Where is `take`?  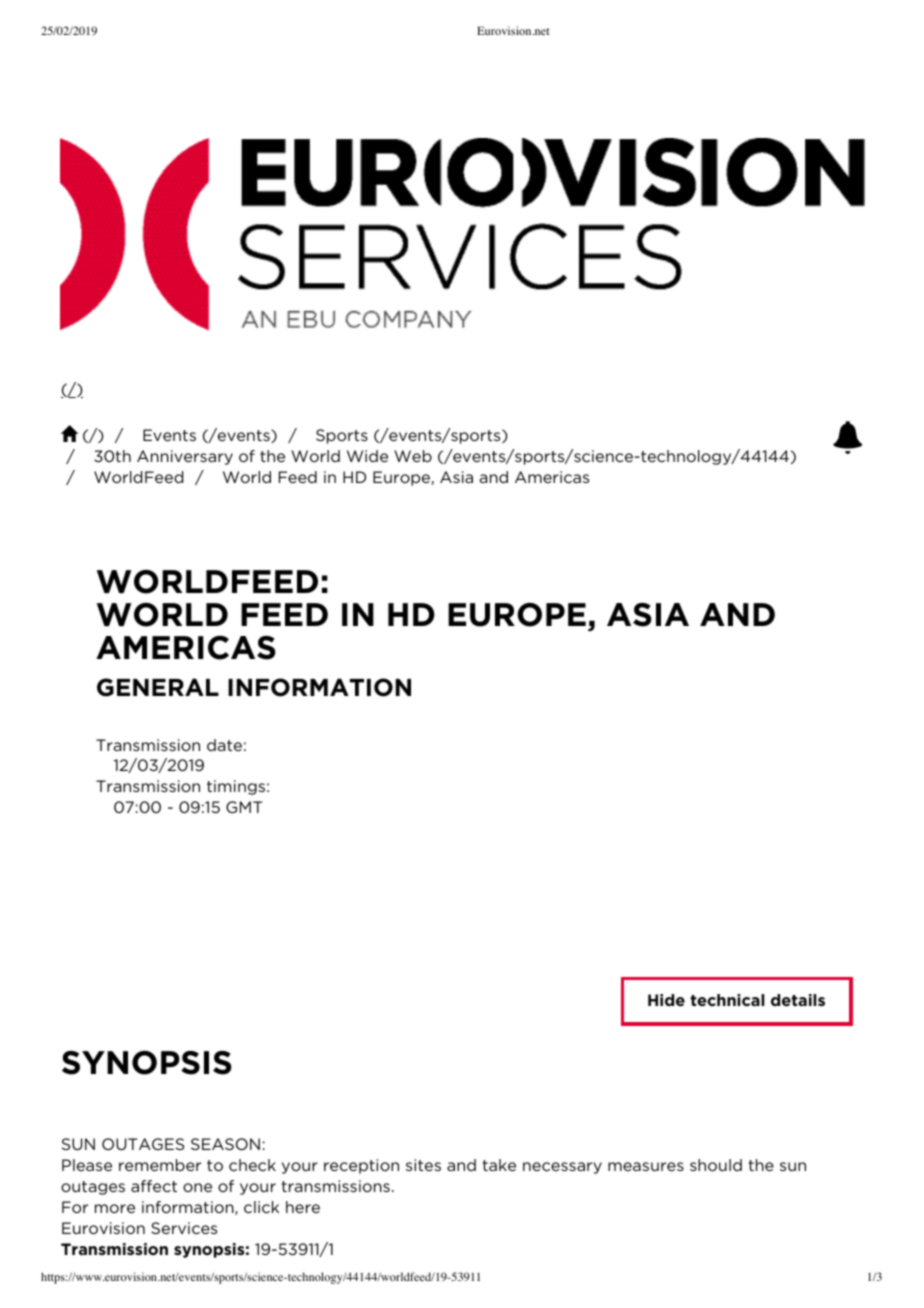
take is located at coordinates (499, 1165).
